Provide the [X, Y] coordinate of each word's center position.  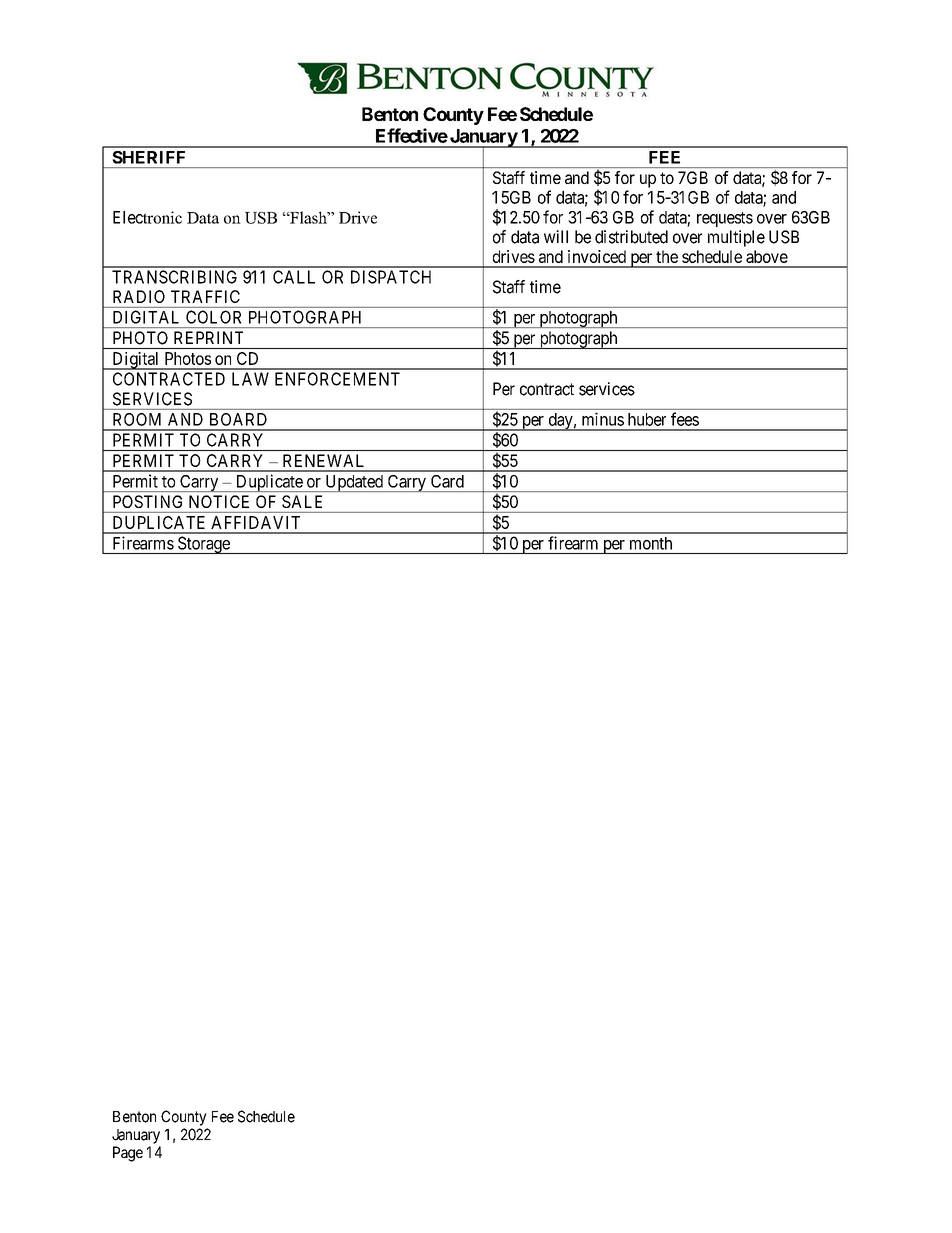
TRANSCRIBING [174, 277]
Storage [204, 545]
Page [128, 1154]
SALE [302, 501]
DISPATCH [391, 277]
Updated [354, 483]
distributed [631, 237]
